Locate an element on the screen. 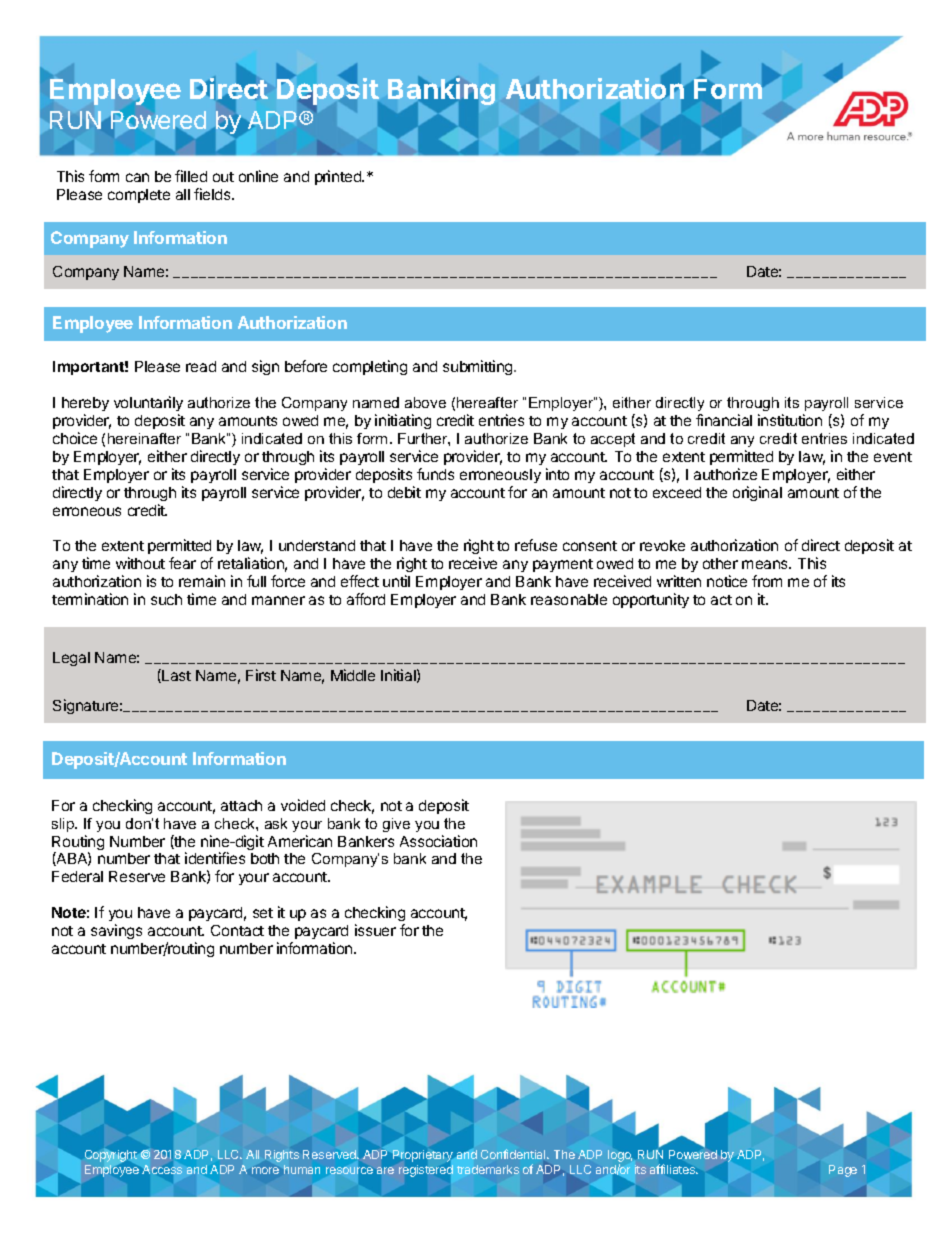  institution is located at coordinates (790, 420).
